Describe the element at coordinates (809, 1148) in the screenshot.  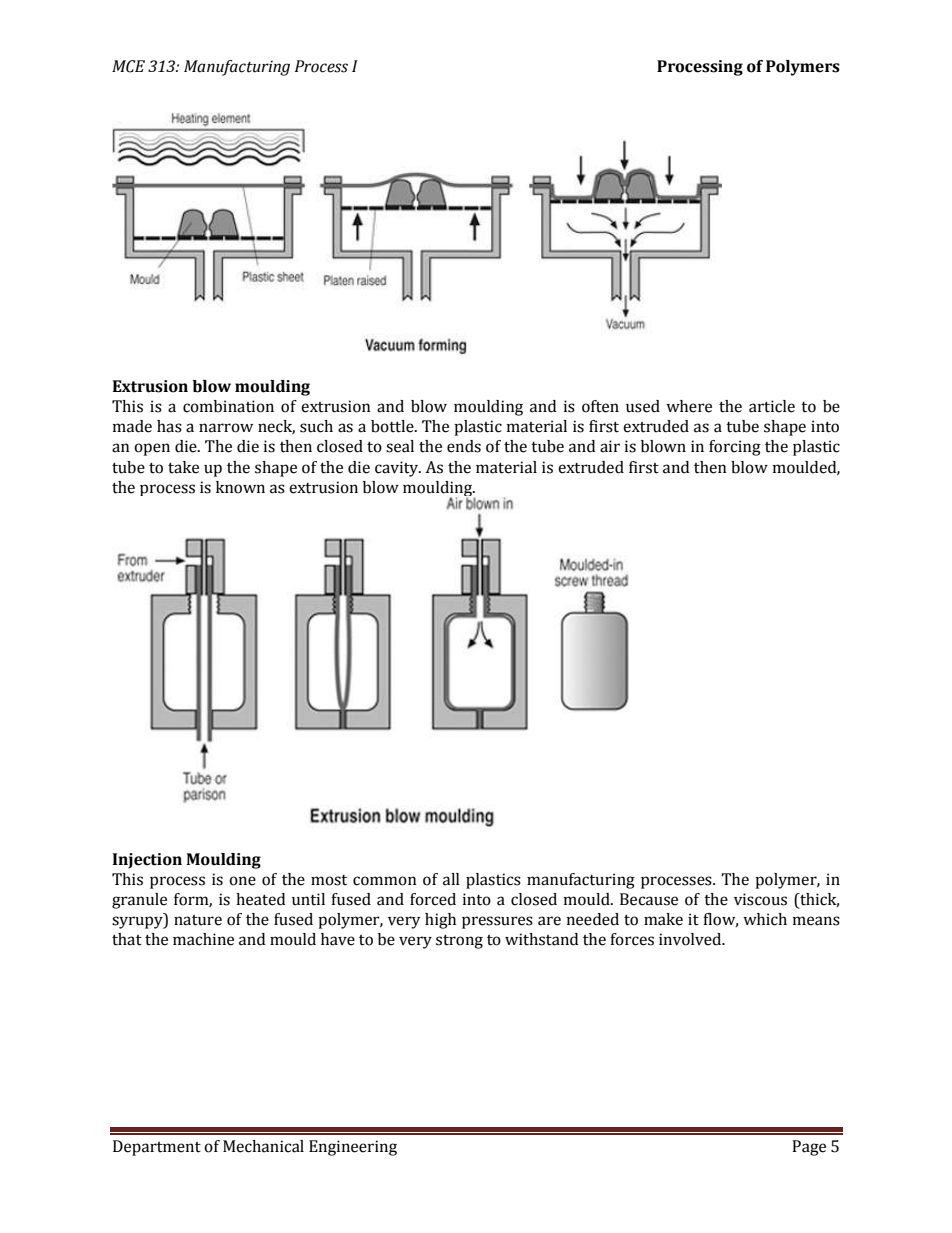
I see `Page` at that location.
